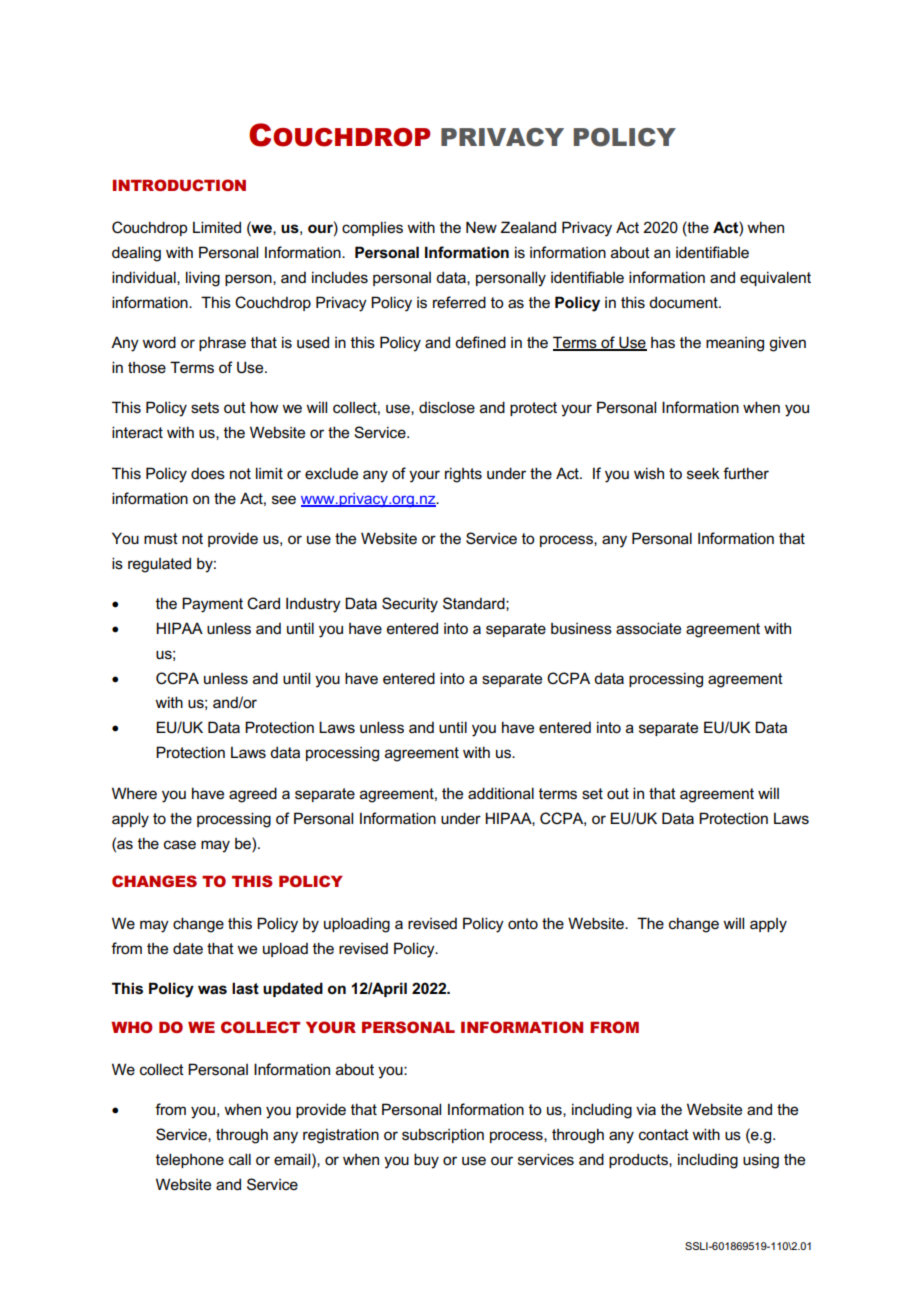 This screenshot has height=1308, width=924. I want to click on equivalent, so click(775, 278).
